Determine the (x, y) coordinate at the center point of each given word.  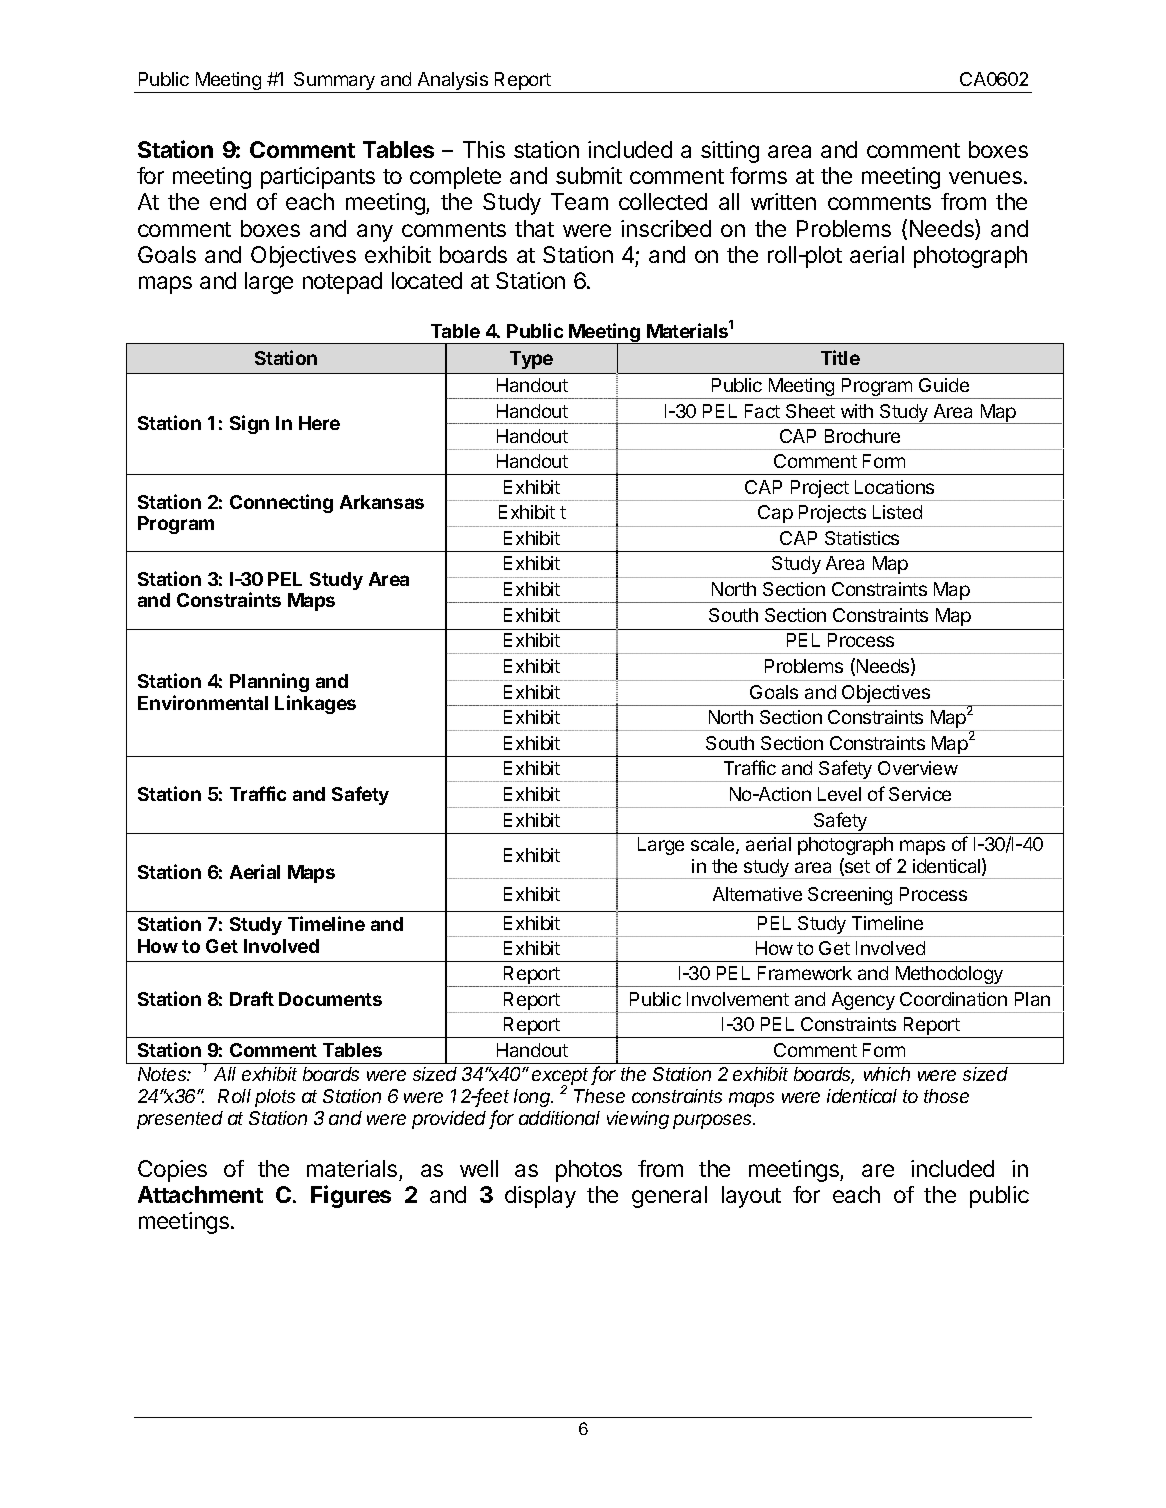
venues (985, 177)
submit (589, 175)
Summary (335, 82)
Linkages (315, 704)
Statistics (862, 538)
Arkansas (382, 502)
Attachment (200, 1194)
